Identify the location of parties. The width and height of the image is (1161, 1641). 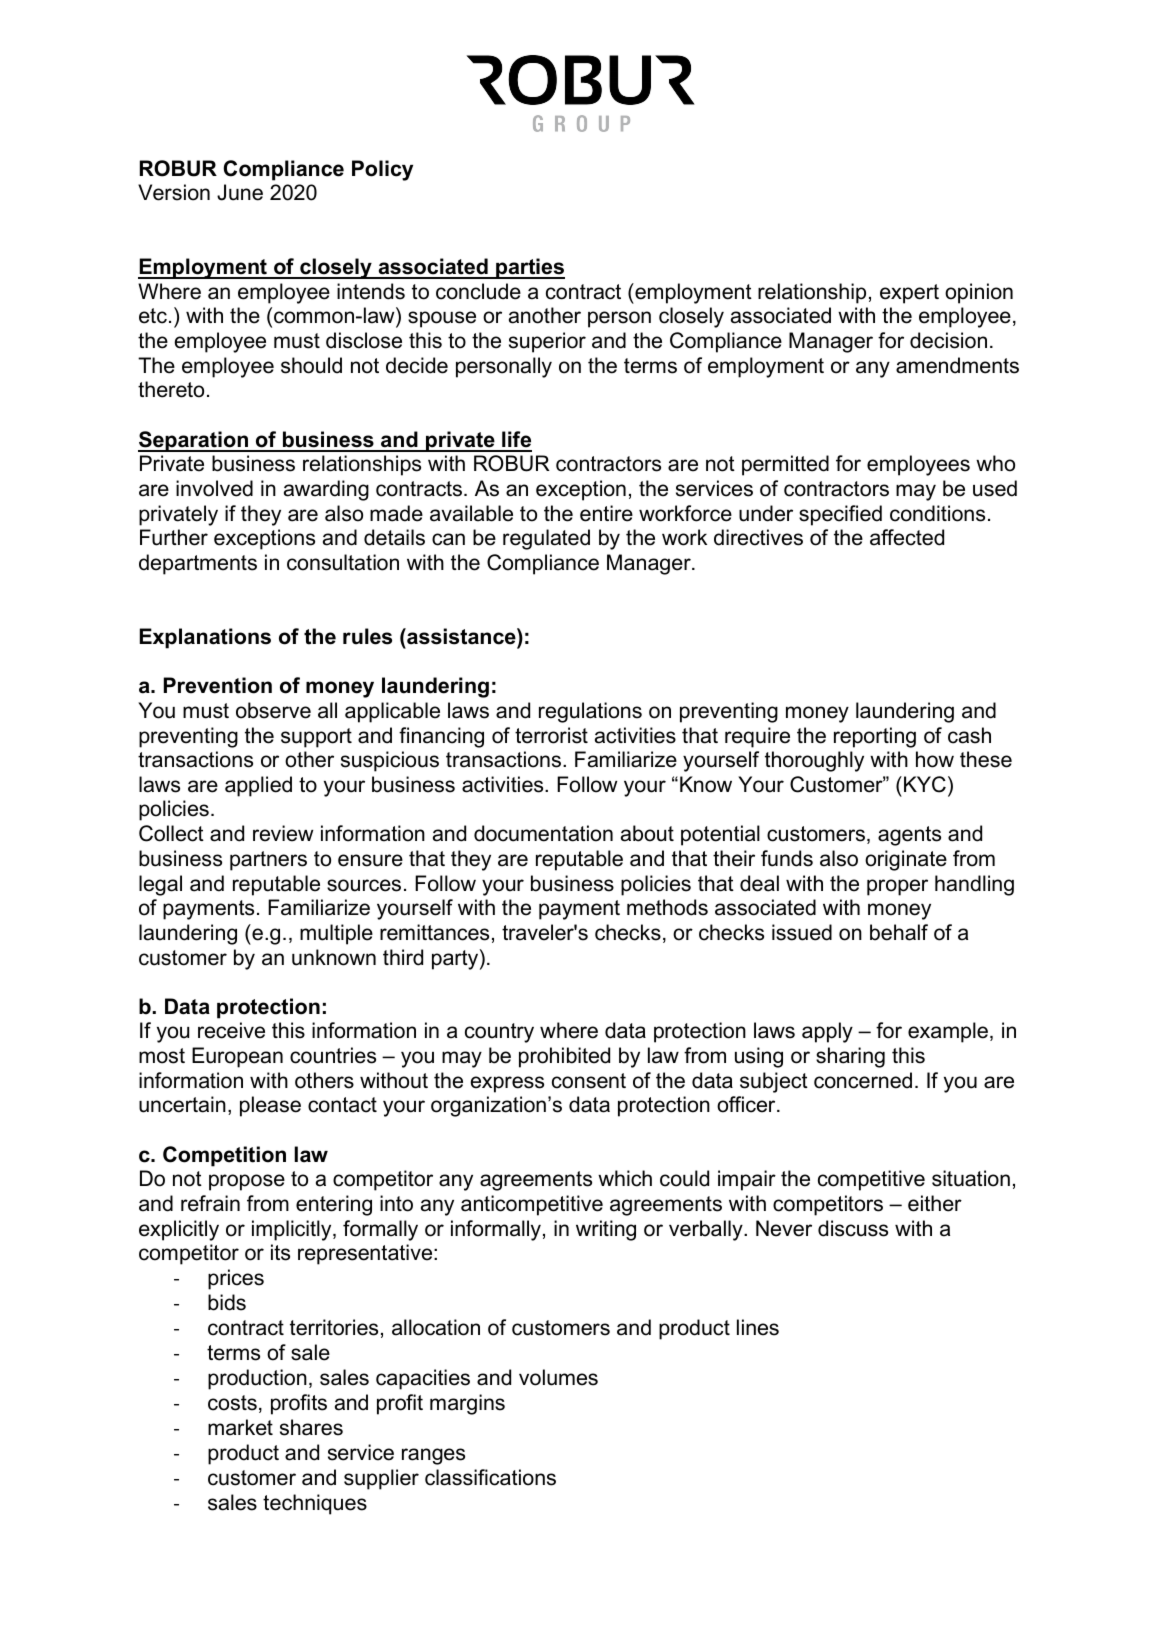
(529, 268).
